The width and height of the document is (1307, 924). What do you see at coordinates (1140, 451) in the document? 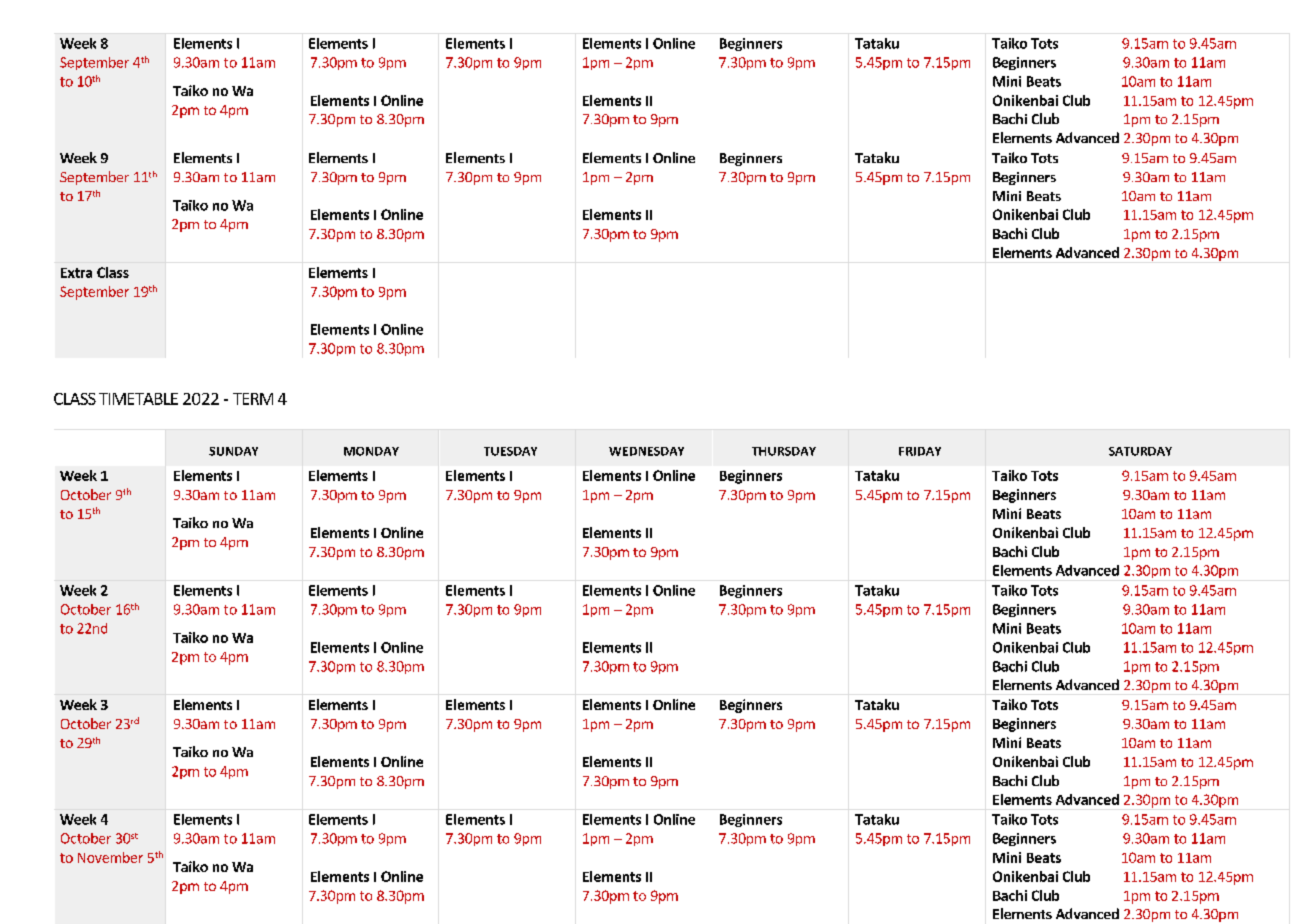
I see `SATURDAY` at bounding box center [1140, 451].
